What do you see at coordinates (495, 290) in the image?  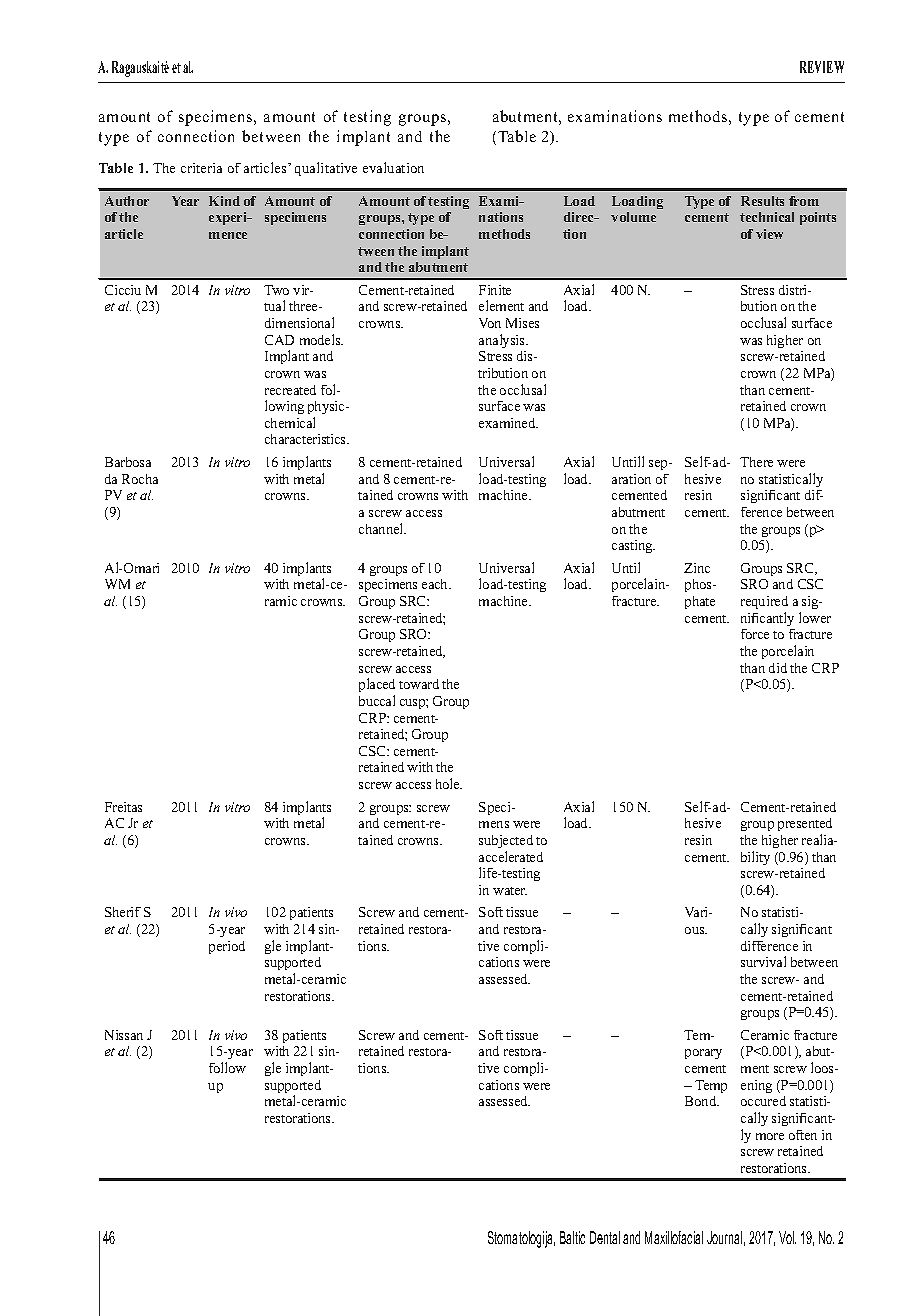 I see `Finite` at bounding box center [495, 290].
